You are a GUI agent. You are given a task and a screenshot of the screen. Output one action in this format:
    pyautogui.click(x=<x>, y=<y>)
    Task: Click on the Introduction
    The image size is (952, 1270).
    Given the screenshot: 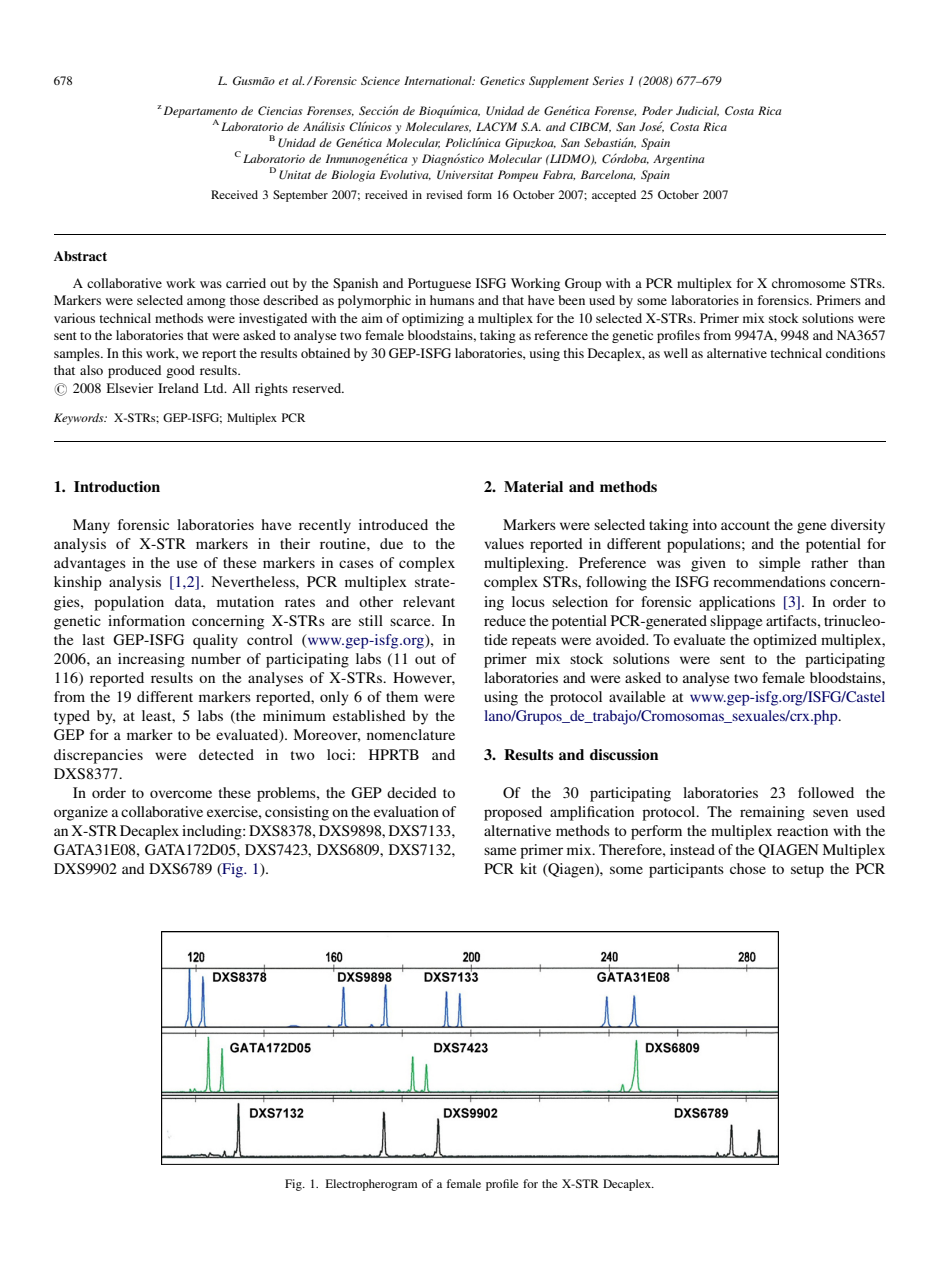 What is the action you would take?
    pyautogui.click(x=117, y=486)
